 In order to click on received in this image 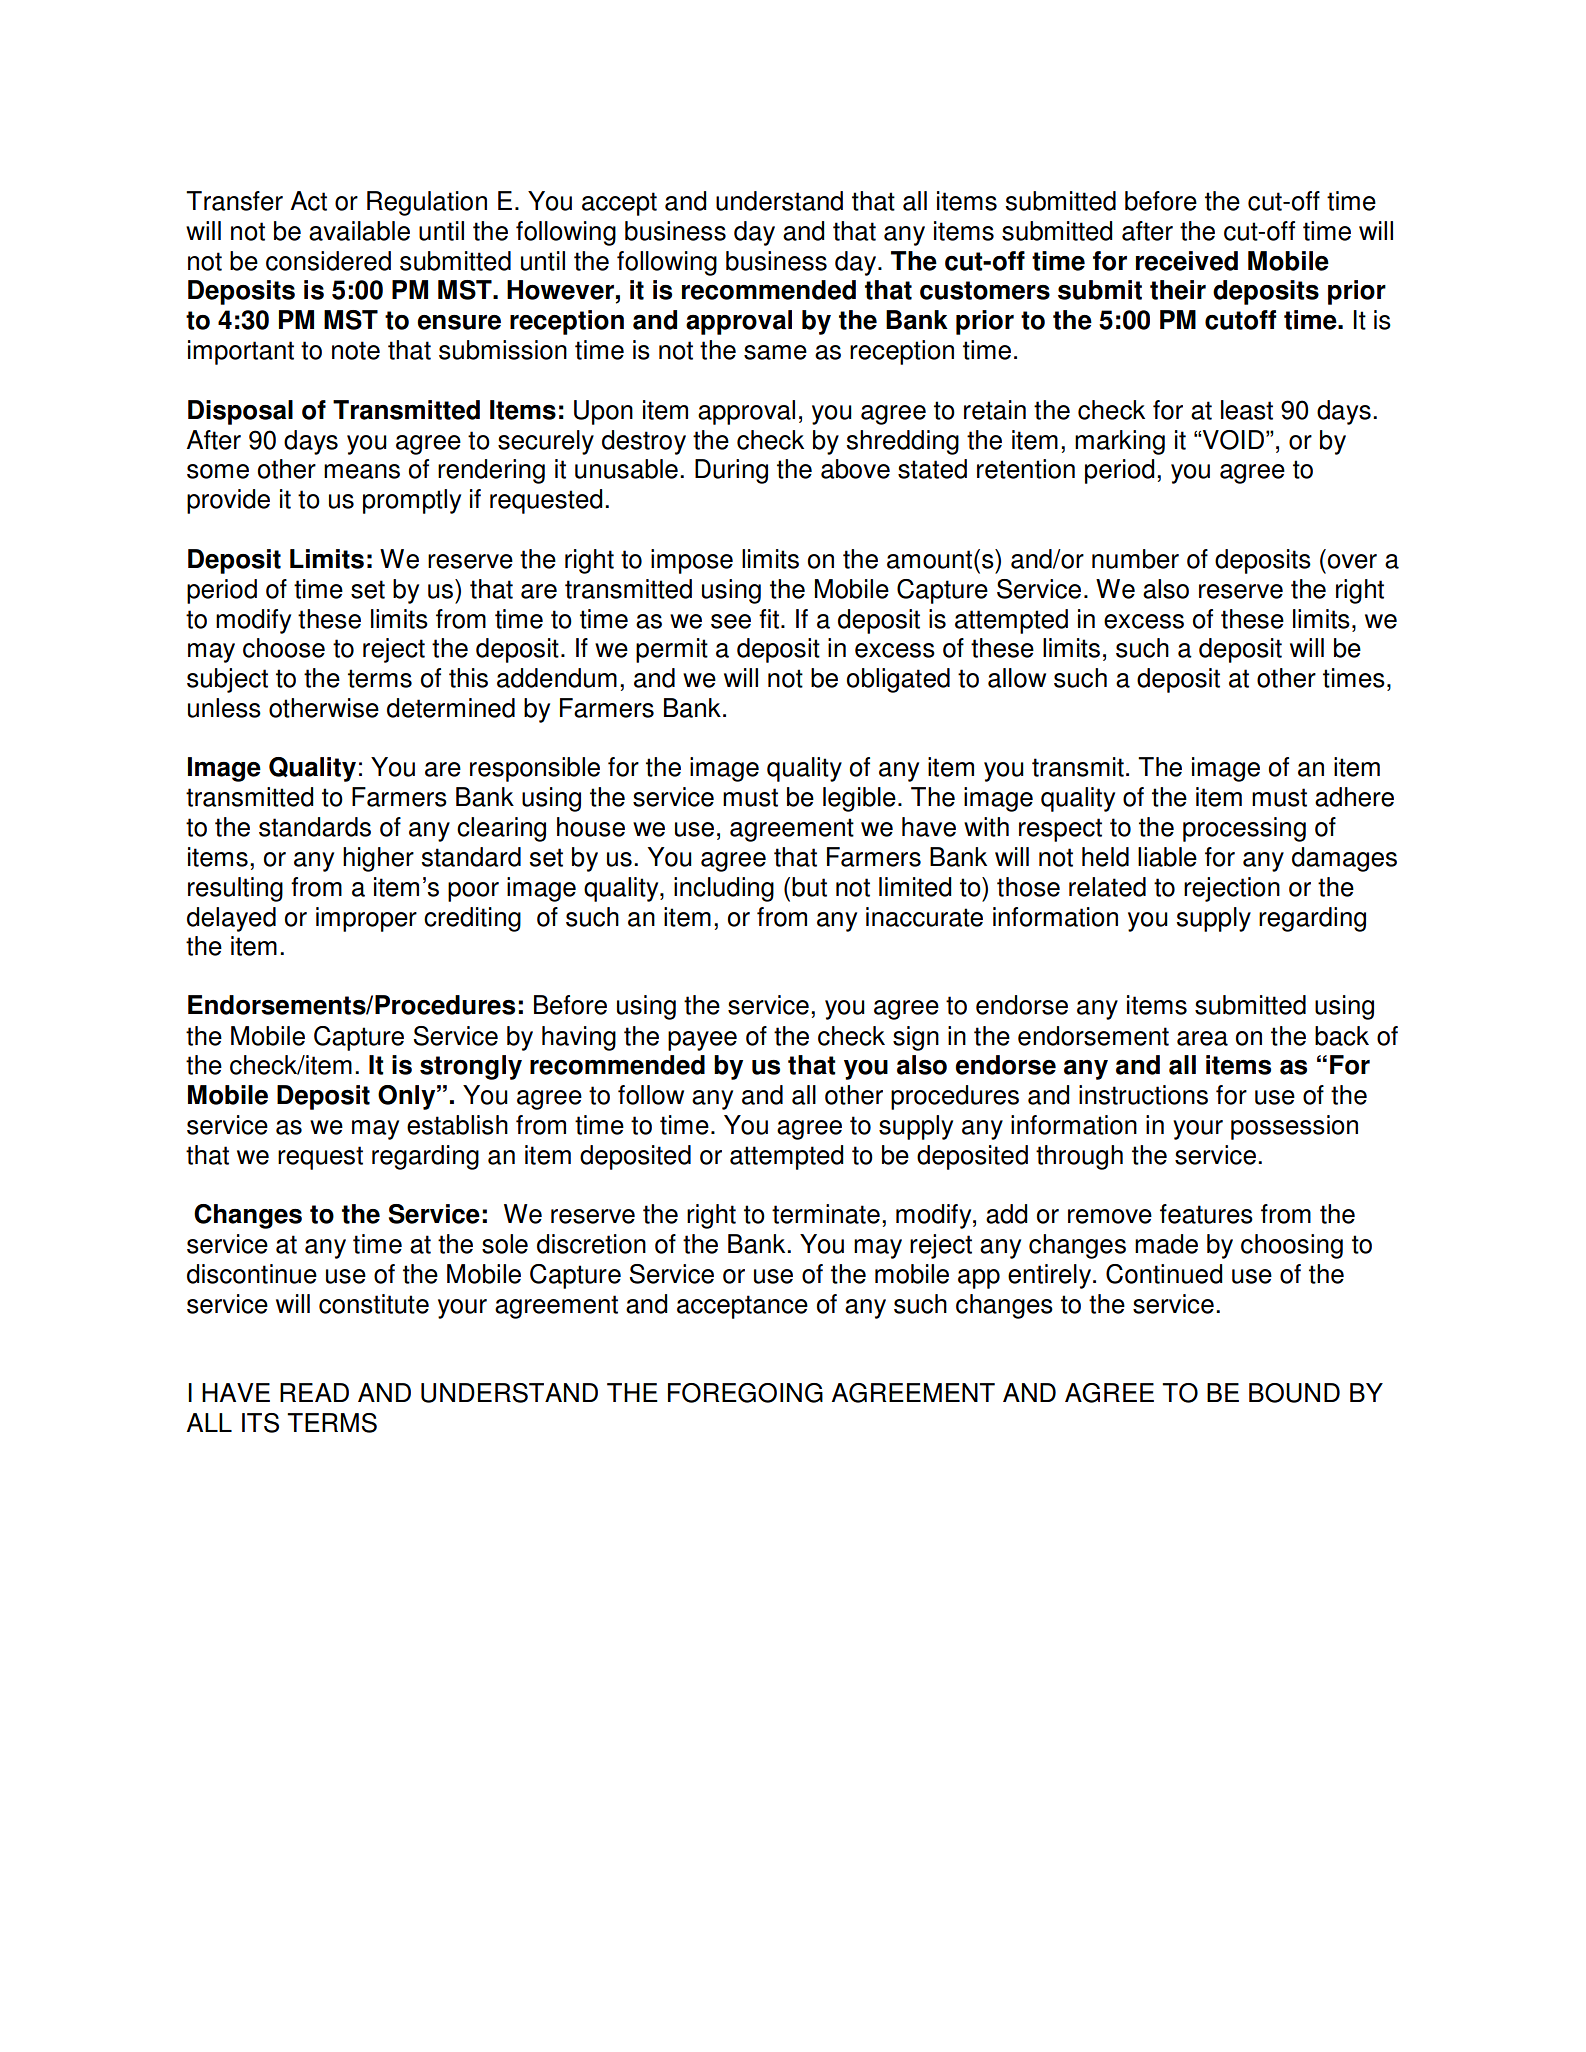, I will do `click(1187, 261)`.
